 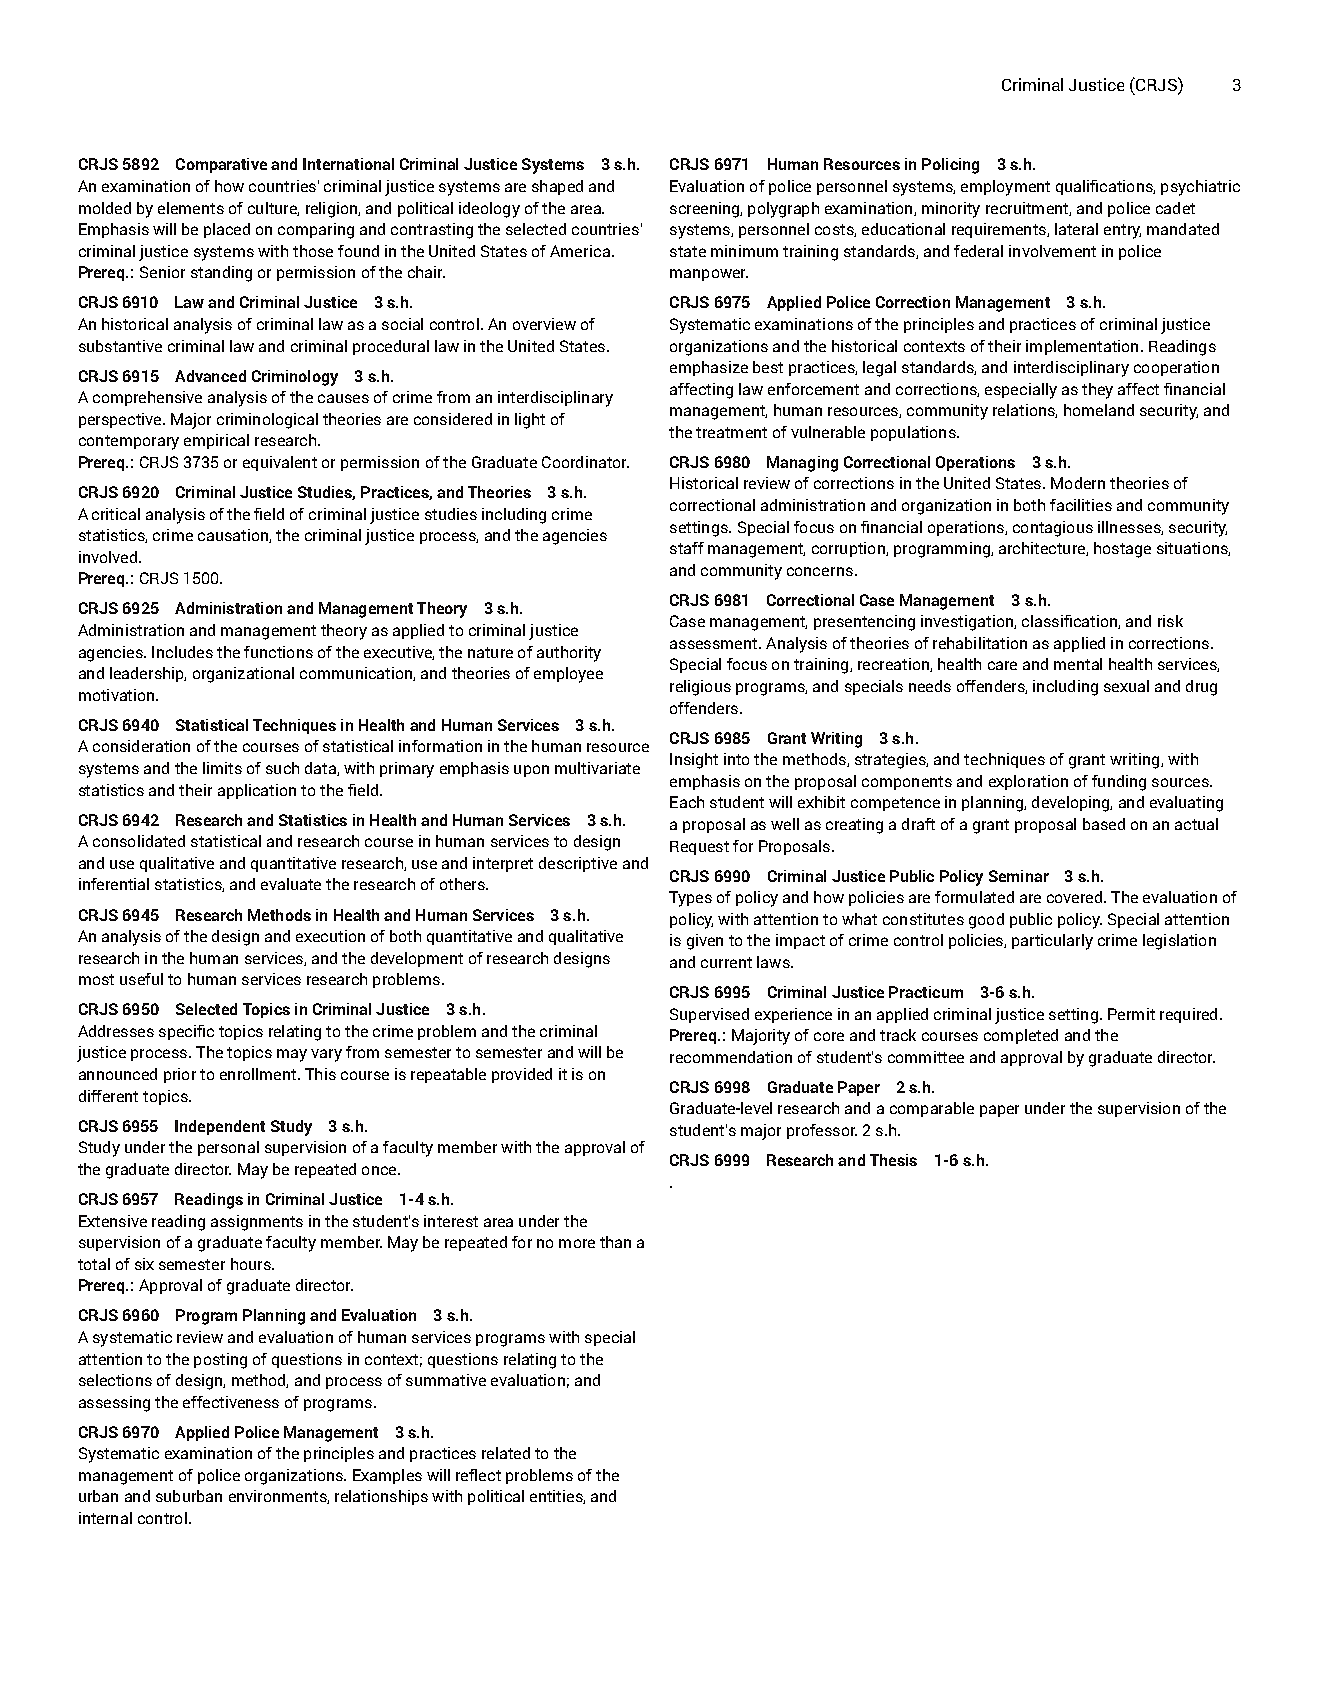 What do you see at coordinates (1076, 229) in the screenshot?
I see `lateral` at bounding box center [1076, 229].
